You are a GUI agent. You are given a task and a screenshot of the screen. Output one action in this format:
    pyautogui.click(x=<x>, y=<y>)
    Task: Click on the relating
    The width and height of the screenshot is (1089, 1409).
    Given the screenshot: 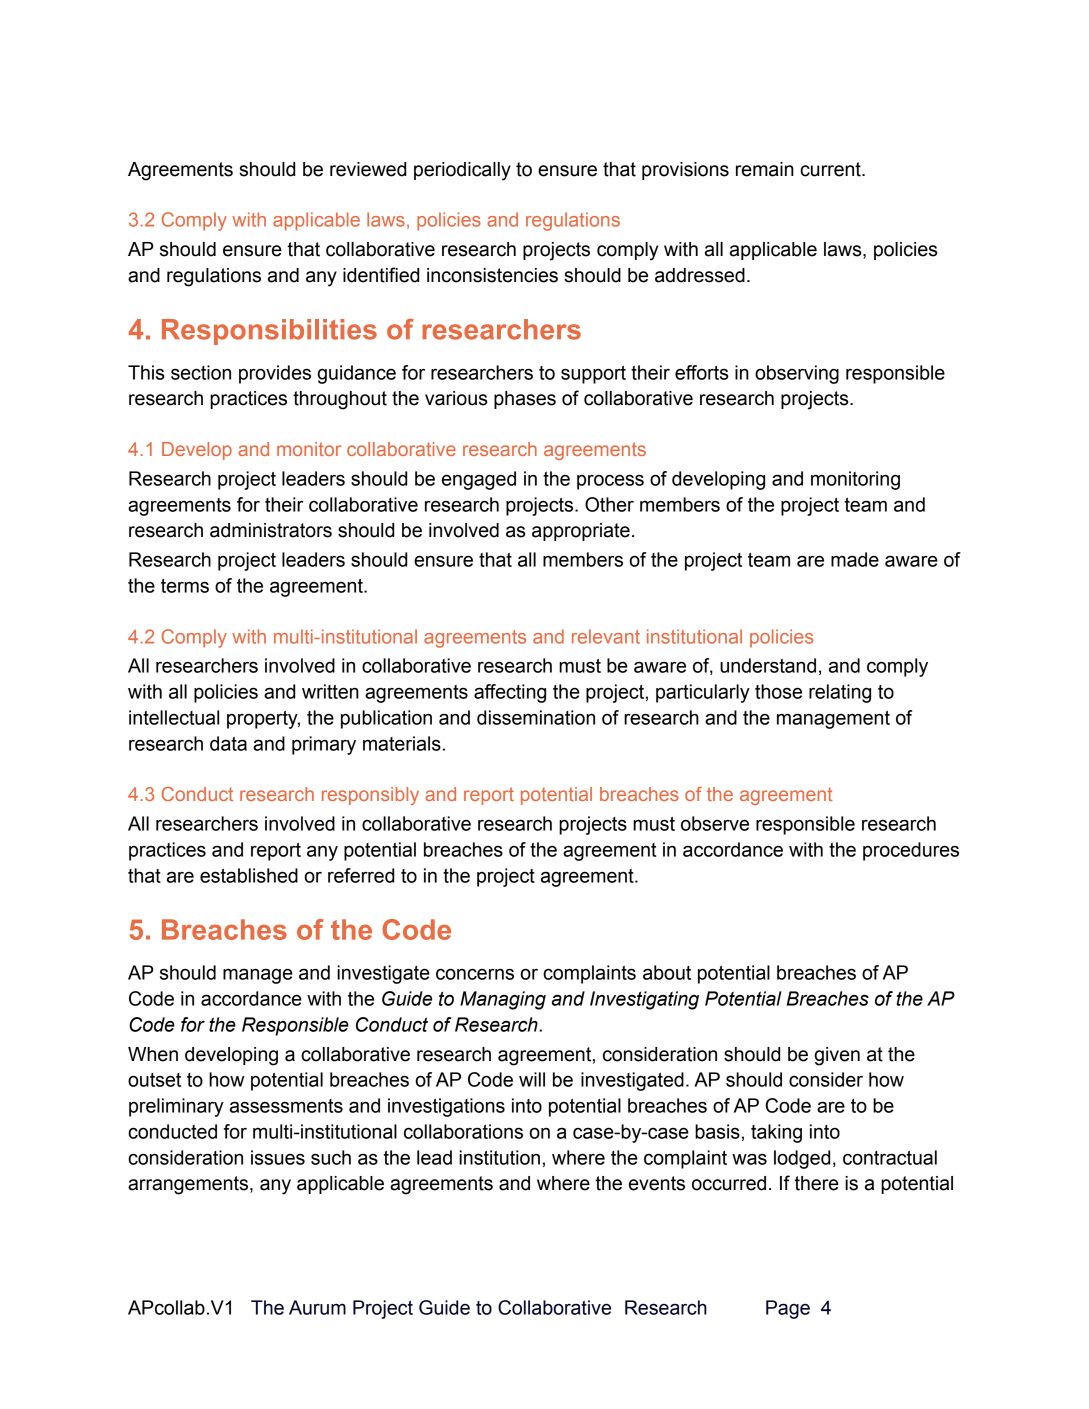 What is the action you would take?
    pyautogui.click(x=840, y=693)
